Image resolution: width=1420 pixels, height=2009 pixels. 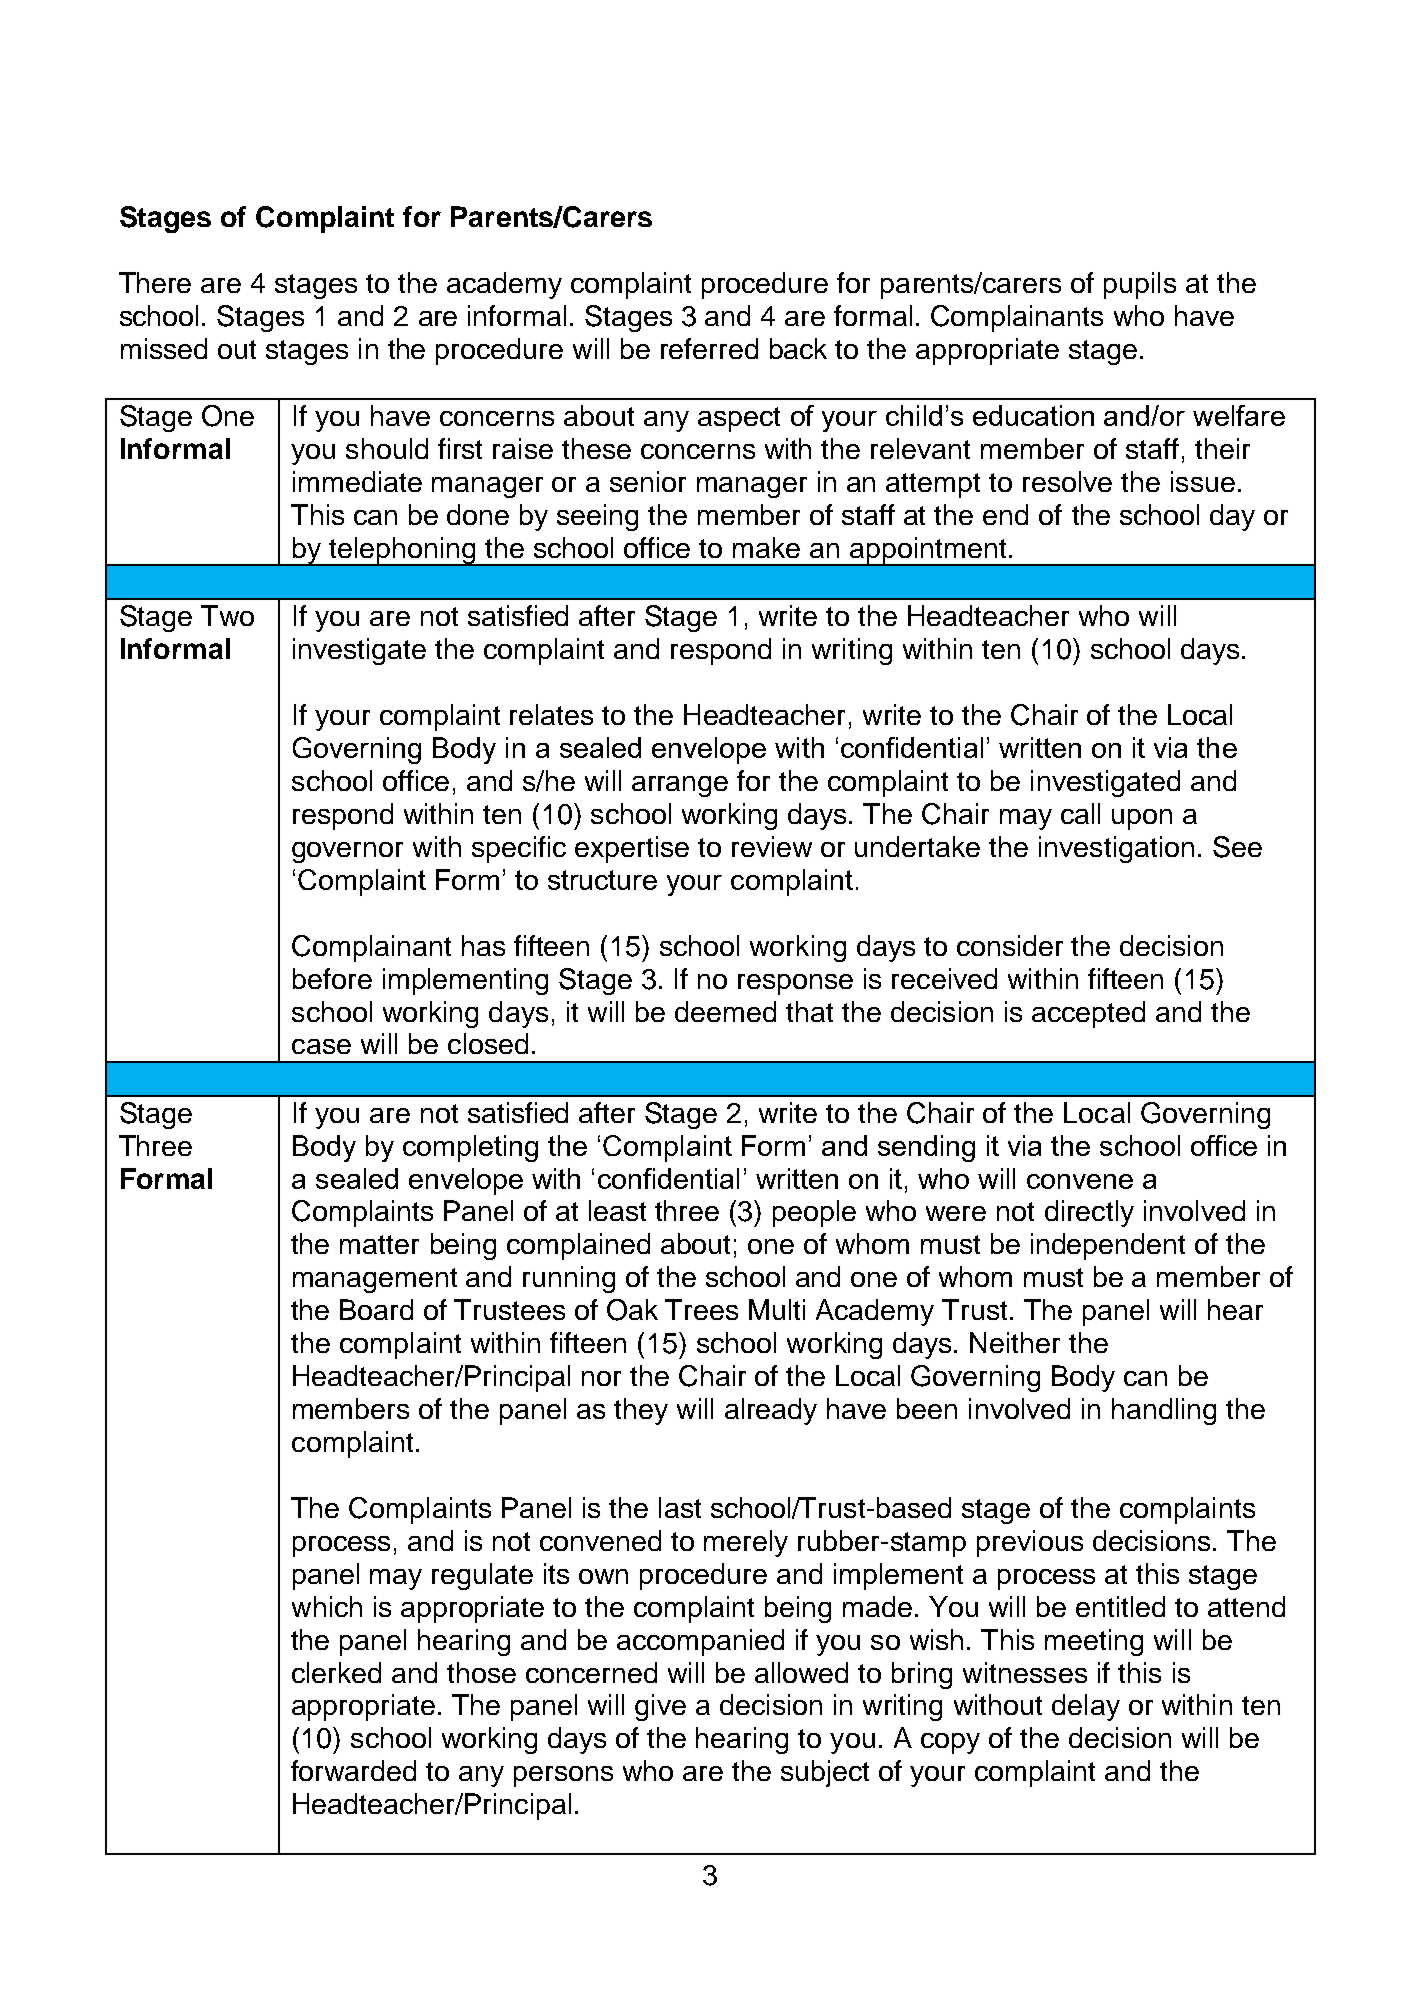 What do you see at coordinates (321, 1046) in the page?
I see `case` at bounding box center [321, 1046].
